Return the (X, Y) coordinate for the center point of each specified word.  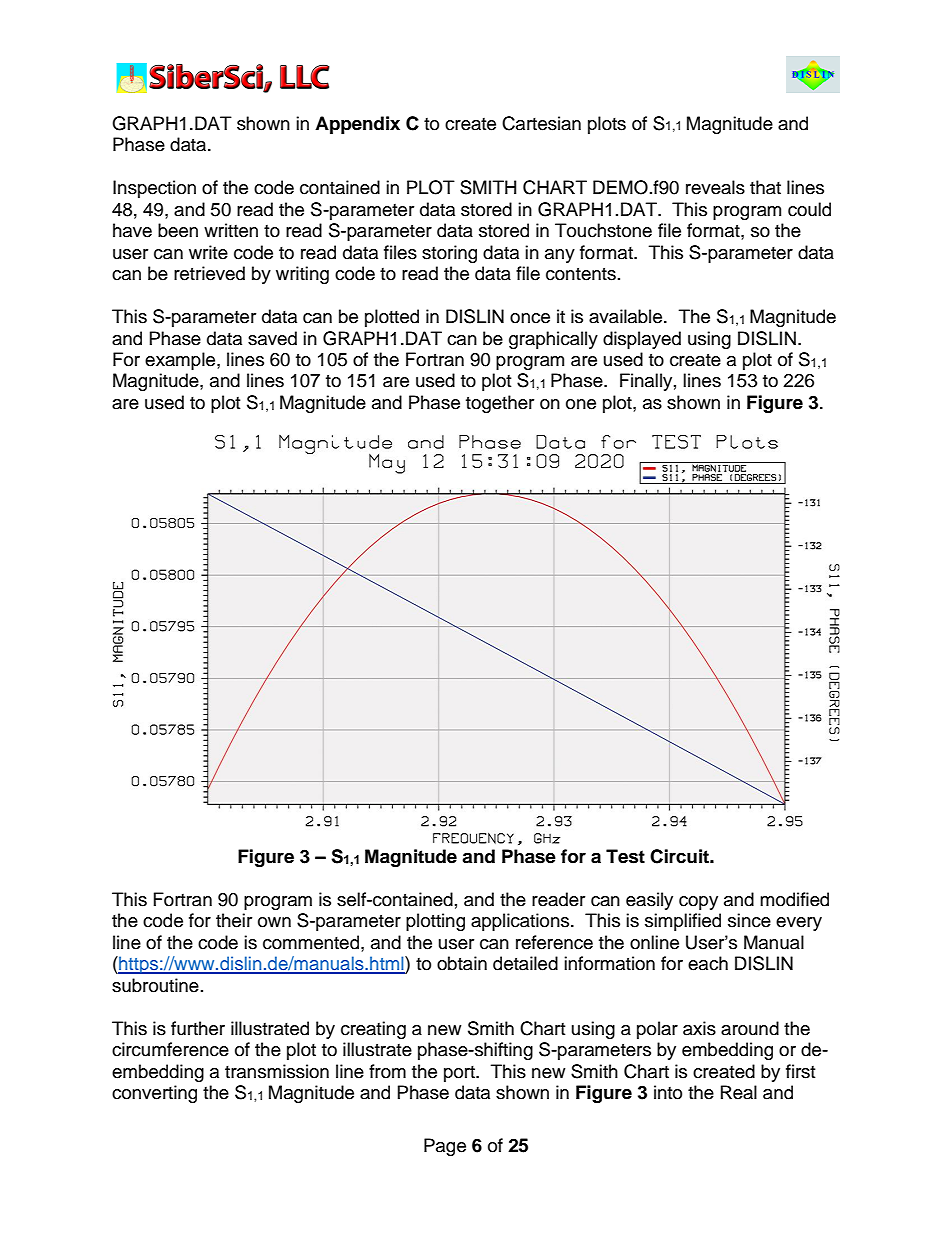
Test (625, 856)
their (234, 920)
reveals (715, 187)
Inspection (154, 189)
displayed (642, 340)
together (500, 404)
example (181, 361)
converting (154, 1094)
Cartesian (541, 123)
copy (698, 903)
